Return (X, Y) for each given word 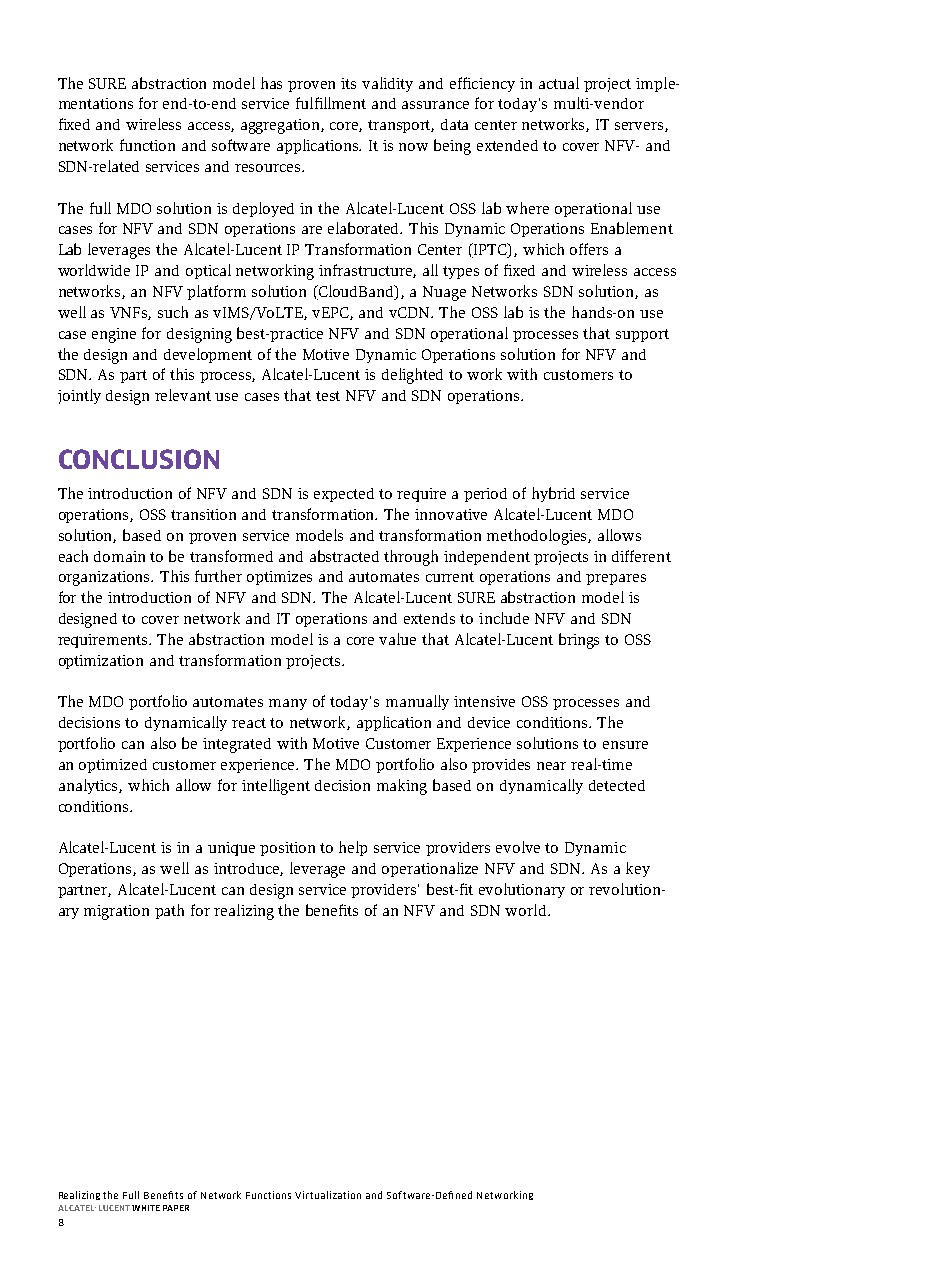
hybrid (553, 494)
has (271, 83)
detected (617, 785)
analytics (89, 786)
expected (344, 495)
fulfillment (331, 103)
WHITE (146, 1208)
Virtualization (328, 1195)
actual (559, 83)
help (353, 848)
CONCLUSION (139, 459)
